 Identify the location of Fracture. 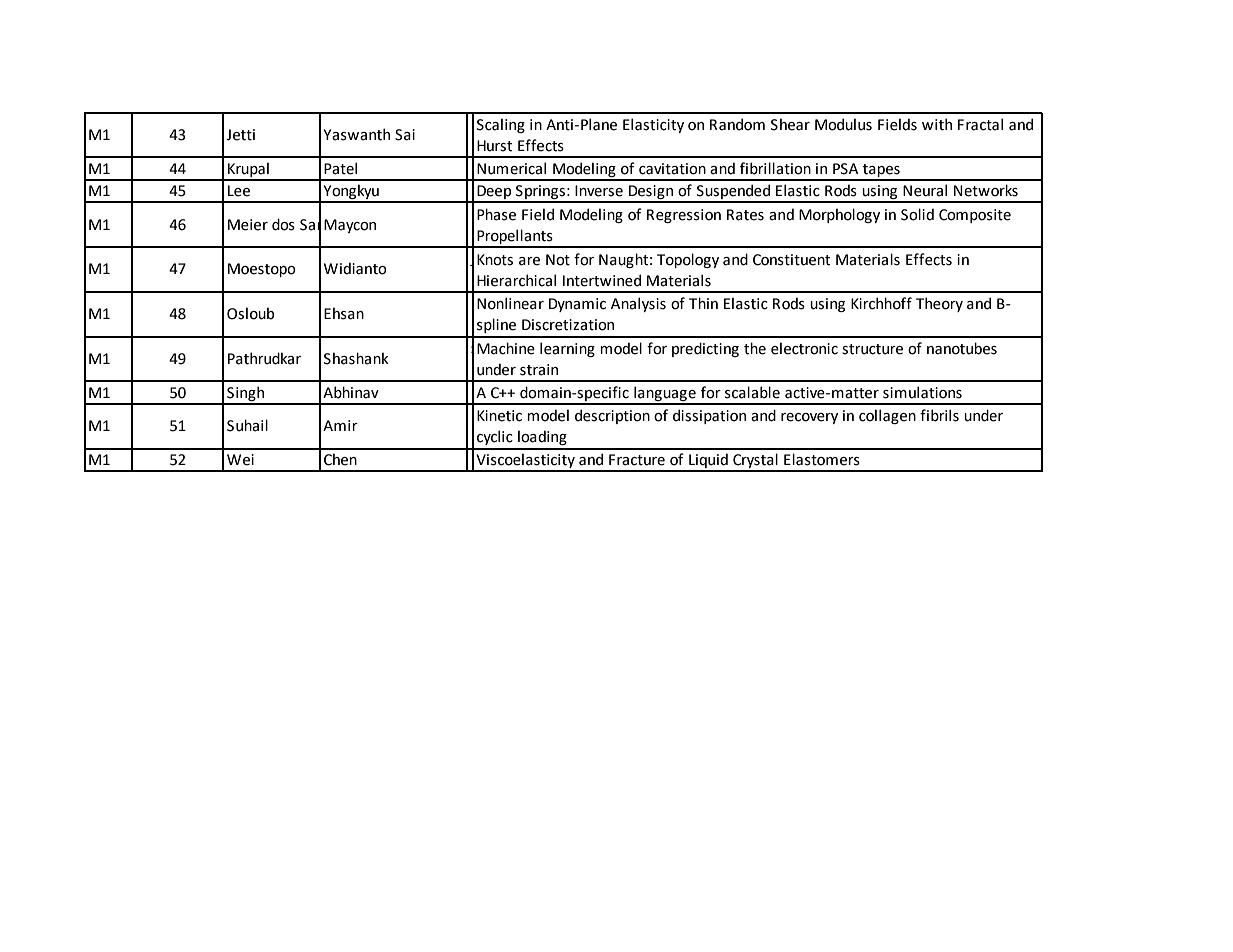
(637, 460).
